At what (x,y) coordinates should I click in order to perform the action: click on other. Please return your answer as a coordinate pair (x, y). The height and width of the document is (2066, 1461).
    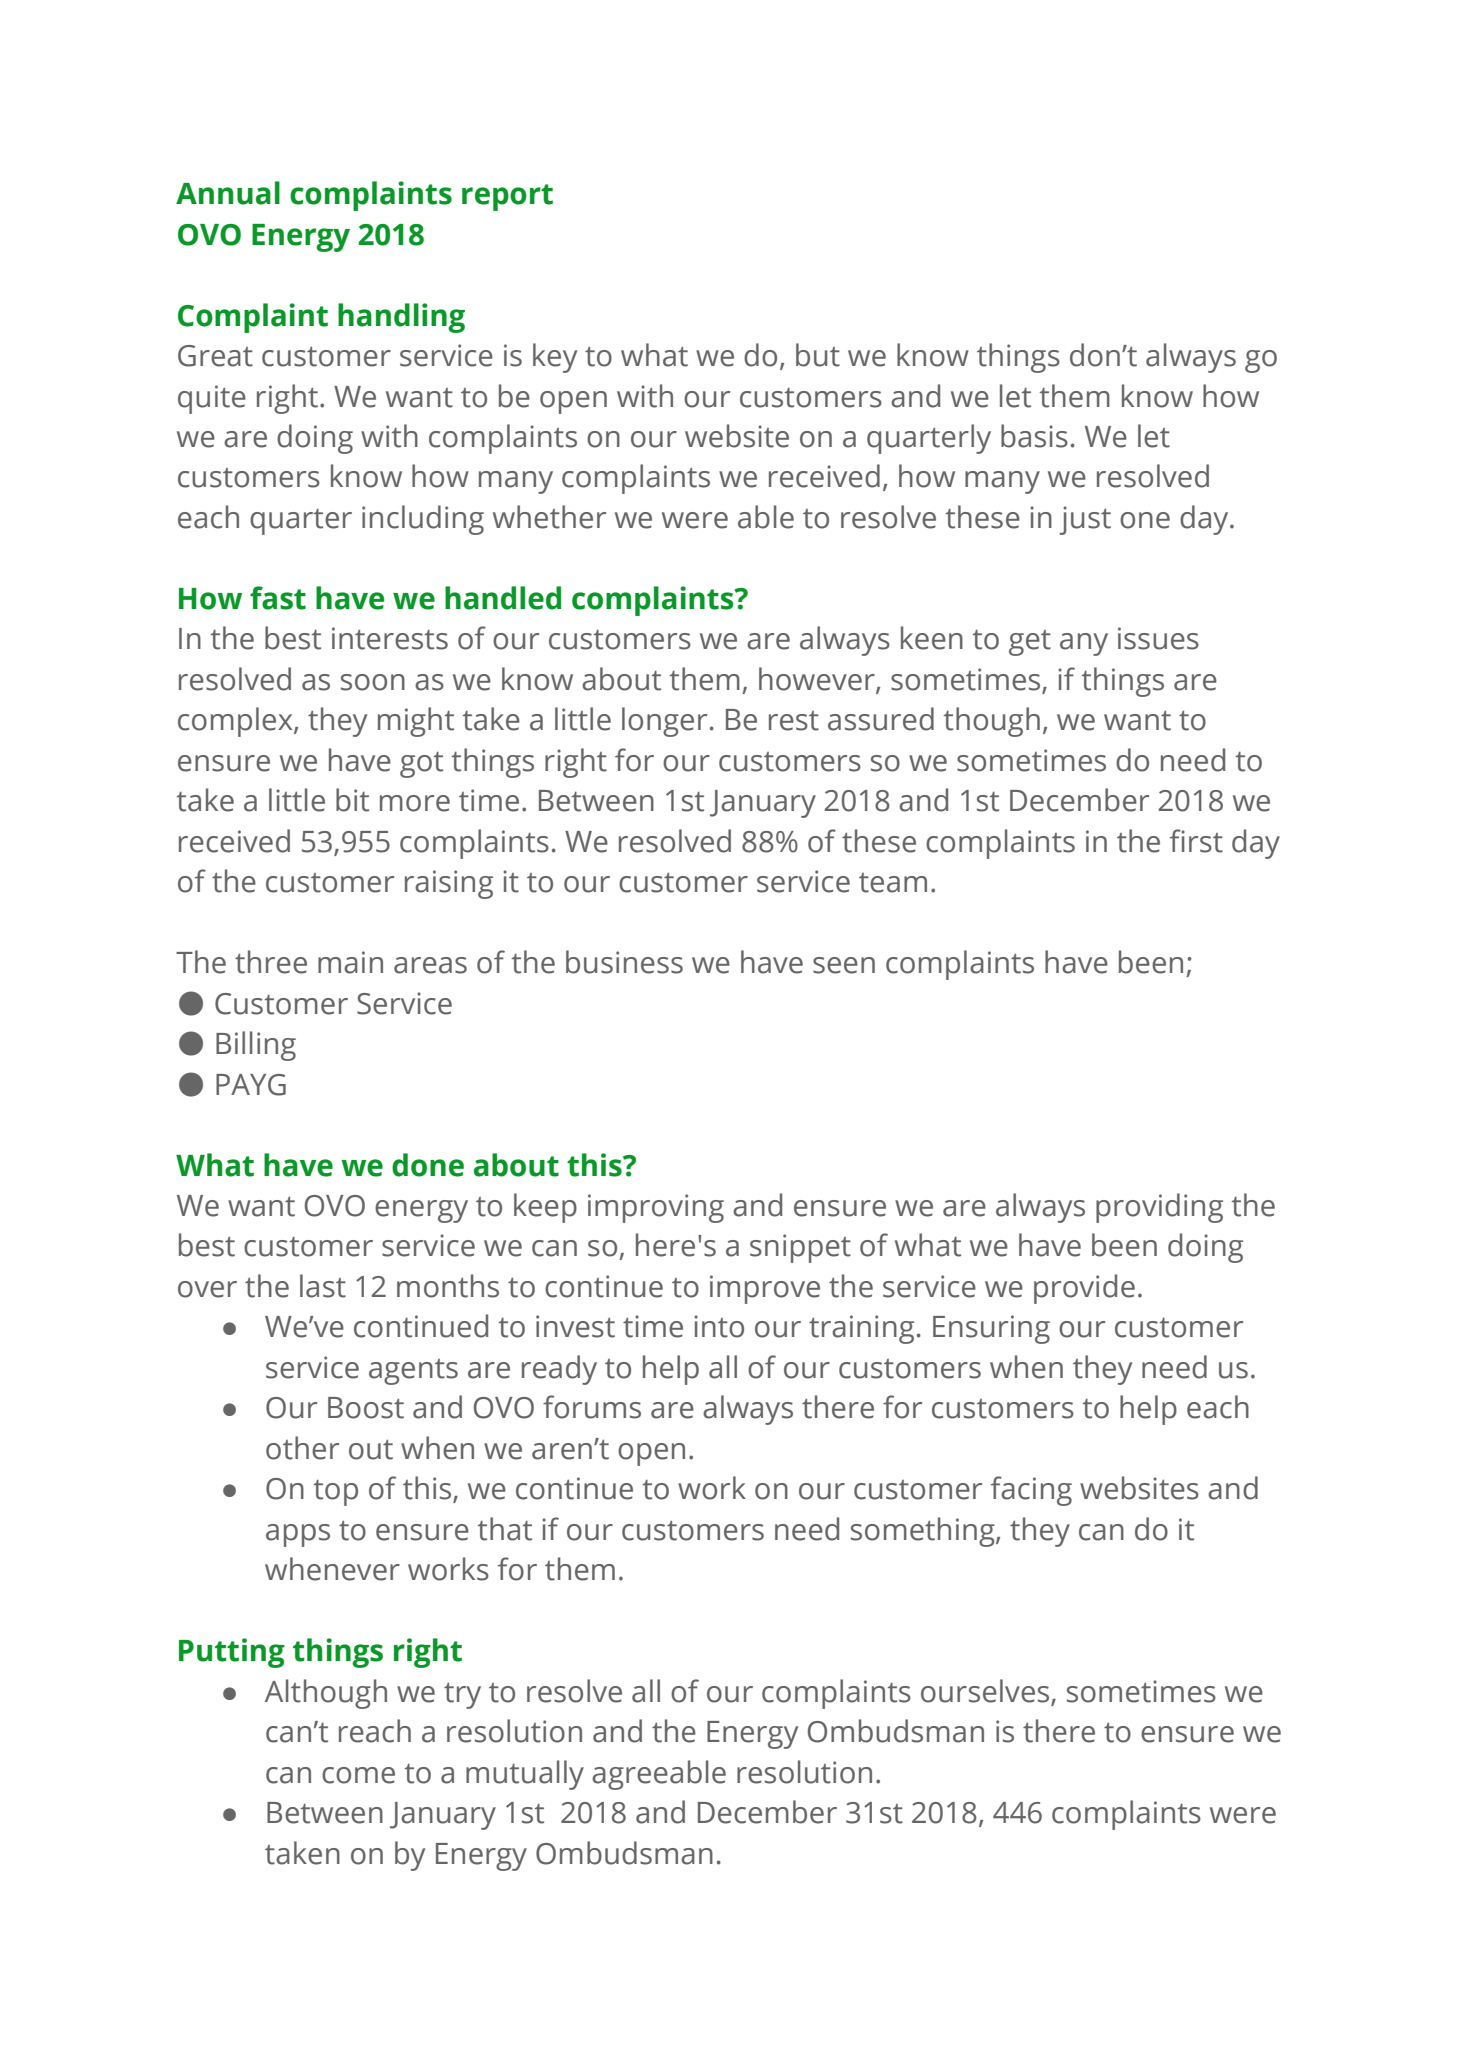
    Looking at the image, I should click on (302, 1448).
